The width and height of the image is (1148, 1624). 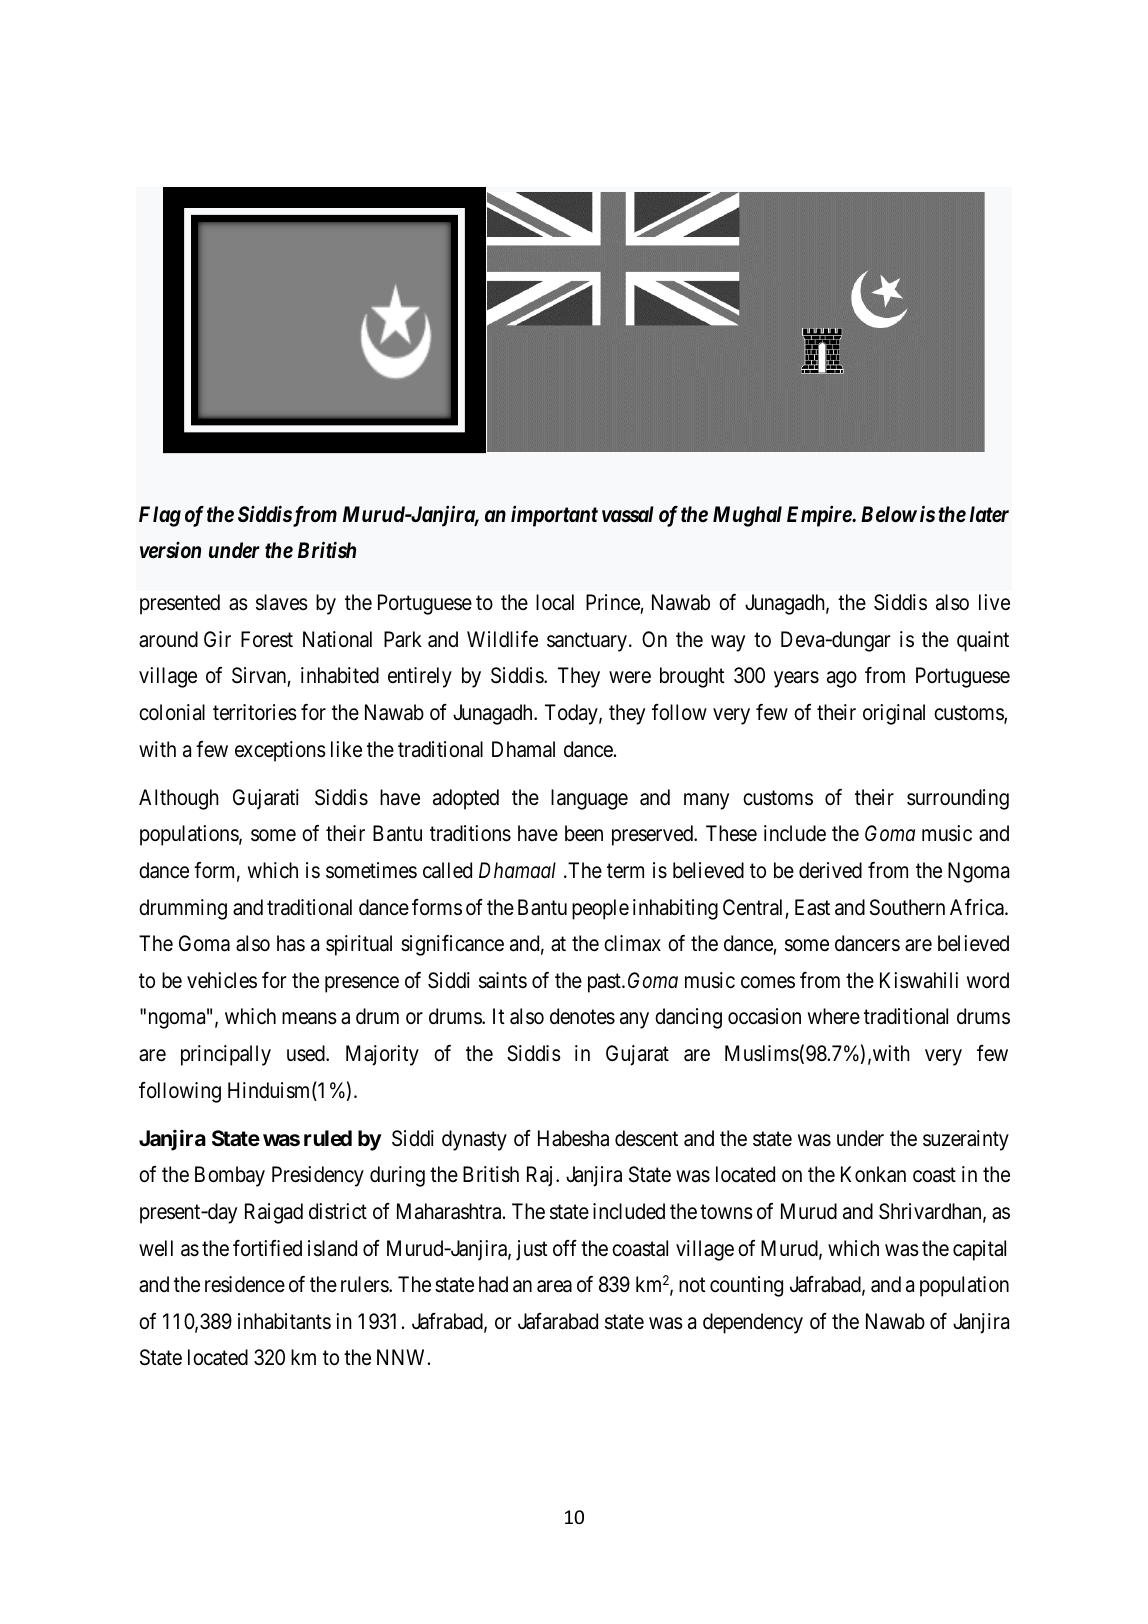 I want to click on important, so click(x=554, y=516).
